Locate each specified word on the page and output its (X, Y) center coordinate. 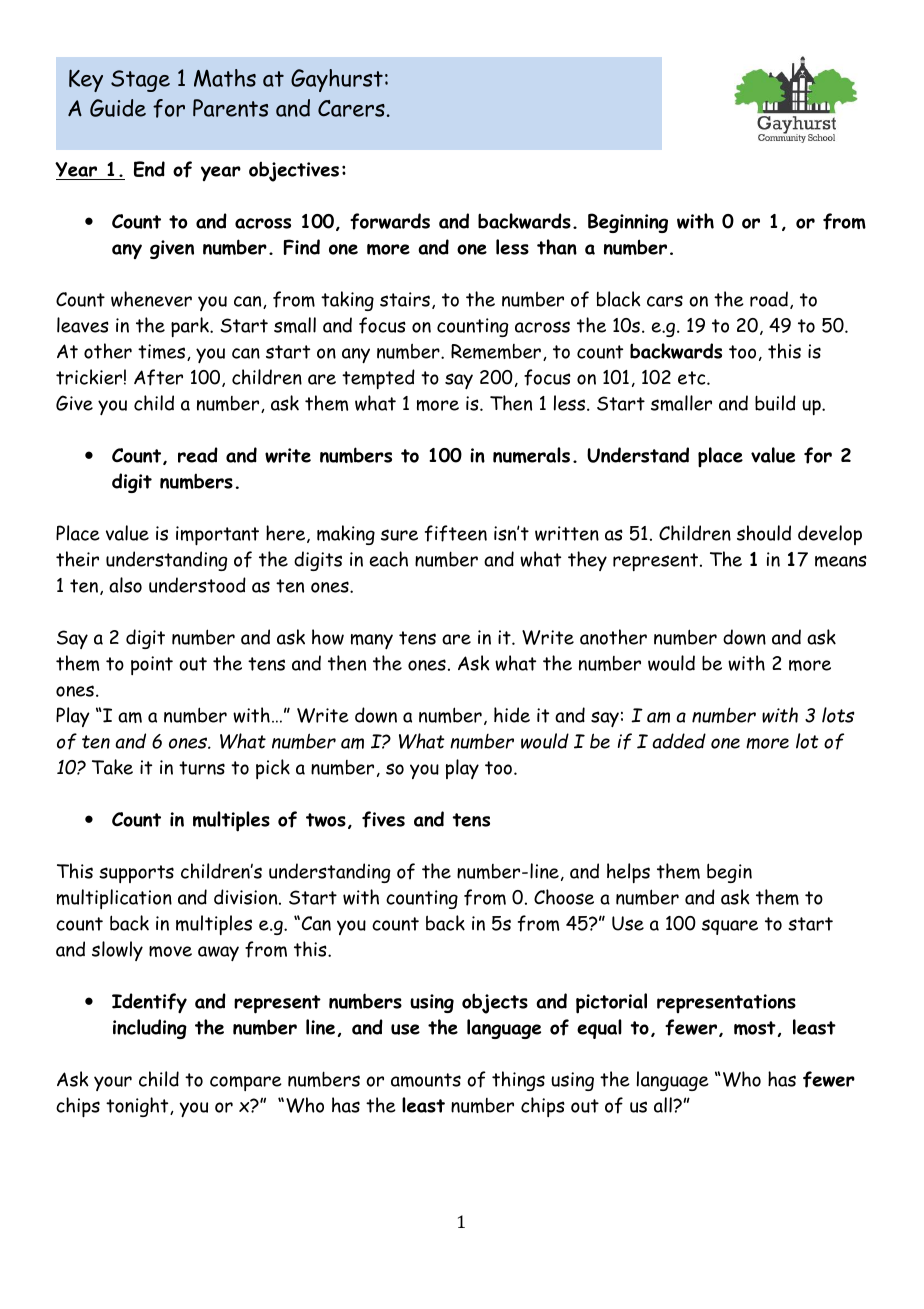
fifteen (456, 533)
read (198, 455)
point (152, 665)
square (730, 927)
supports (136, 874)
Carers (351, 108)
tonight (138, 1107)
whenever (151, 299)
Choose (564, 897)
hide (512, 715)
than (557, 247)
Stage (140, 81)
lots (838, 715)
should (764, 533)
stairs (405, 299)
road (769, 299)
